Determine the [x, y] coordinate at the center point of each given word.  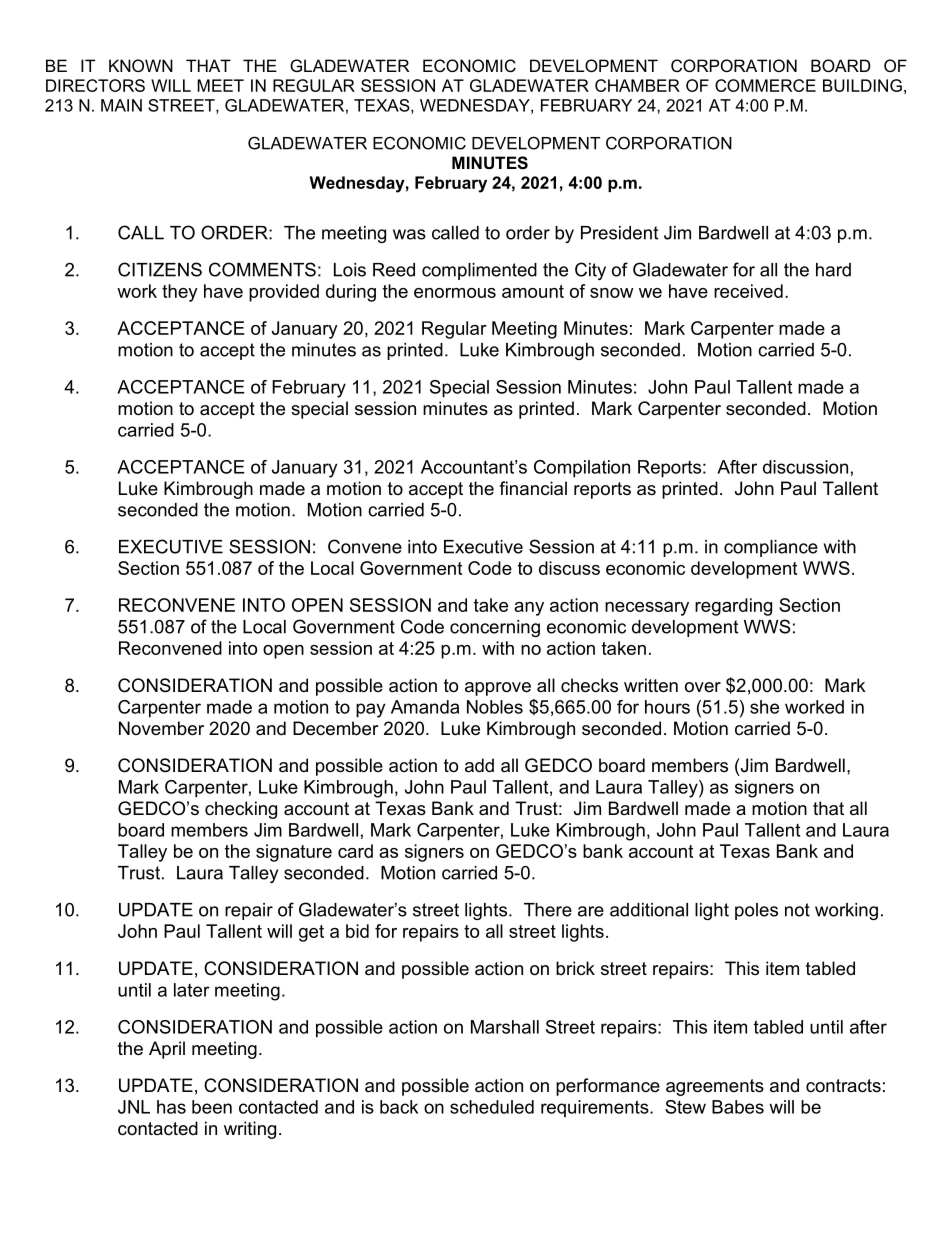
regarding [733, 607]
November [161, 728]
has [171, 1107]
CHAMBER [637, 85]
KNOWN [141, 65]
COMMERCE [765, 85]
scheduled [492, 1107]
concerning [495, 628]
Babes [738, 1107]
